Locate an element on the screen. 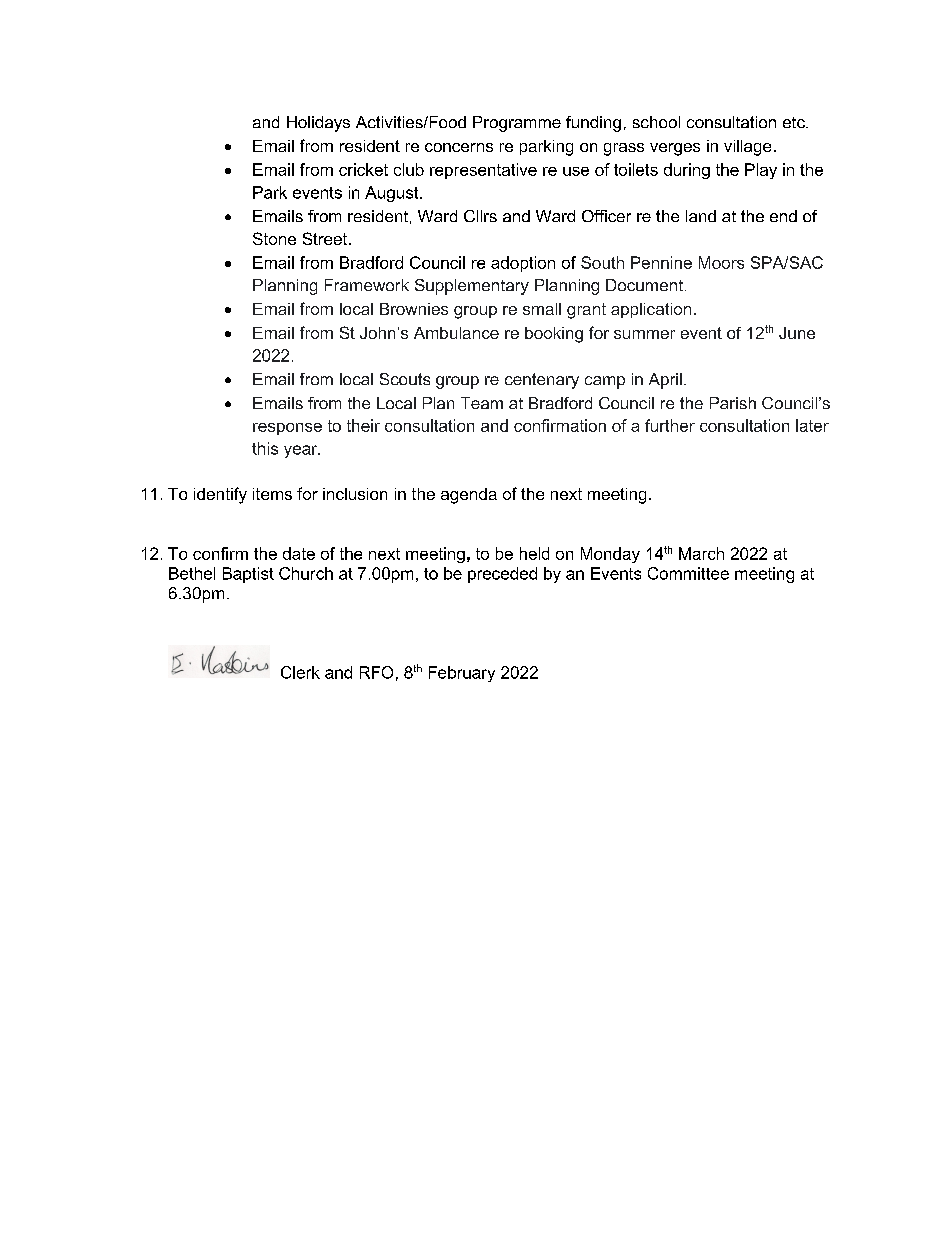  Holidays is located at coordinates (318, 124).
